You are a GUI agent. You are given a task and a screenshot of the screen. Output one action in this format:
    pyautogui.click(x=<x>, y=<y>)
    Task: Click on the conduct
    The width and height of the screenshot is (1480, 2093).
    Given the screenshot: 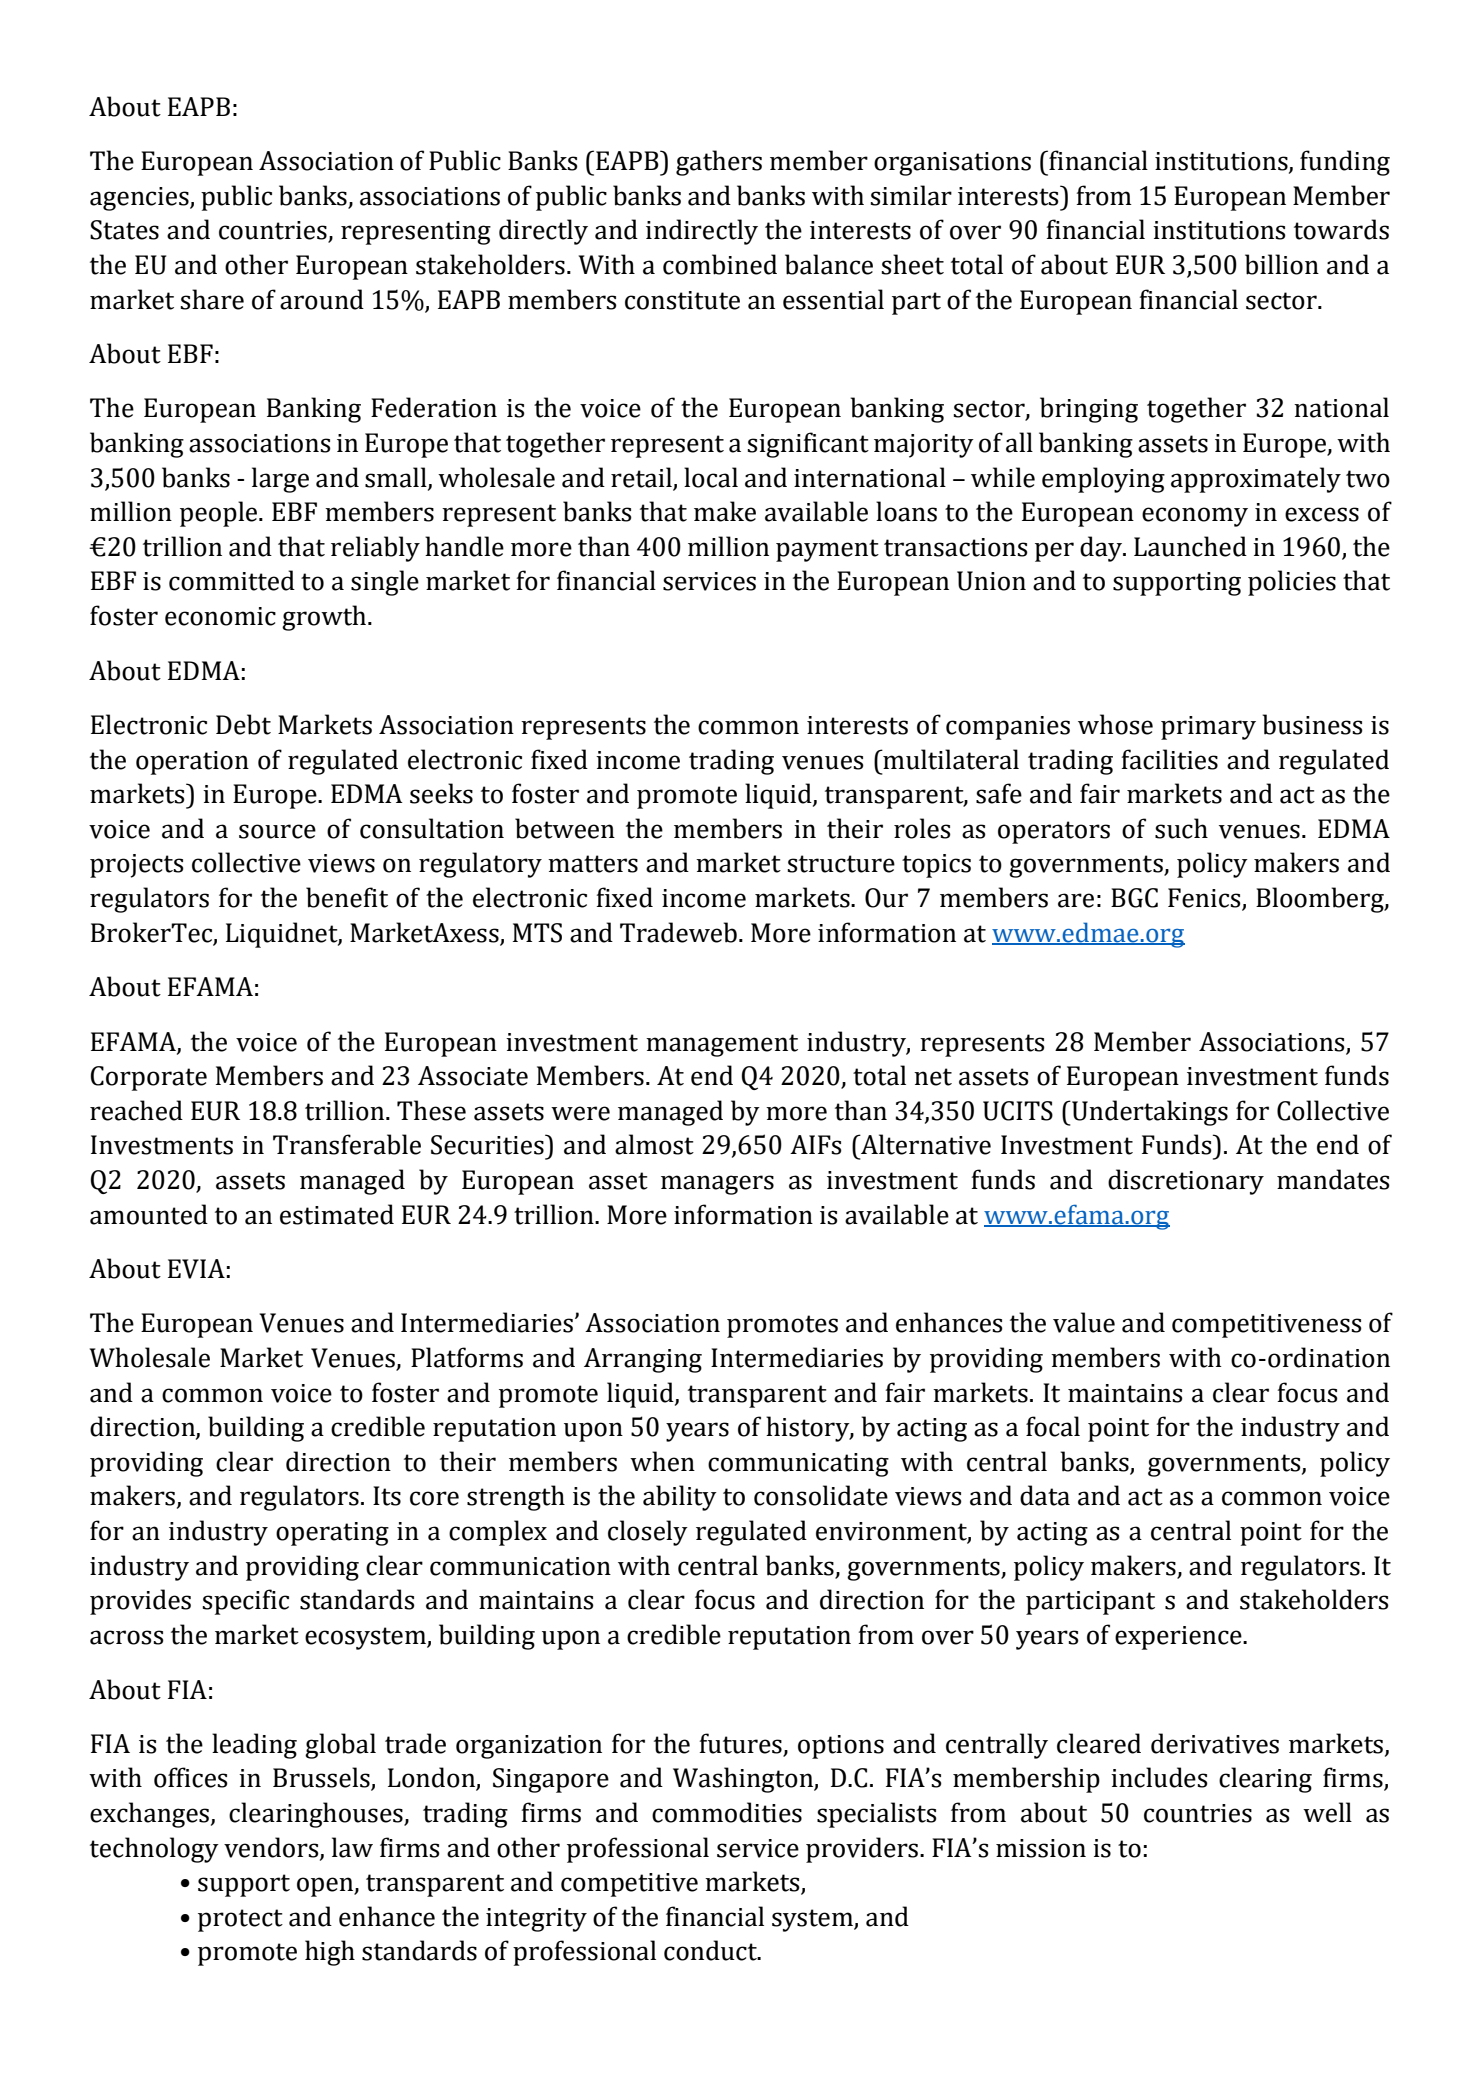 What is the action you would take?
    pyautogui.click(x=711, y=1950)
